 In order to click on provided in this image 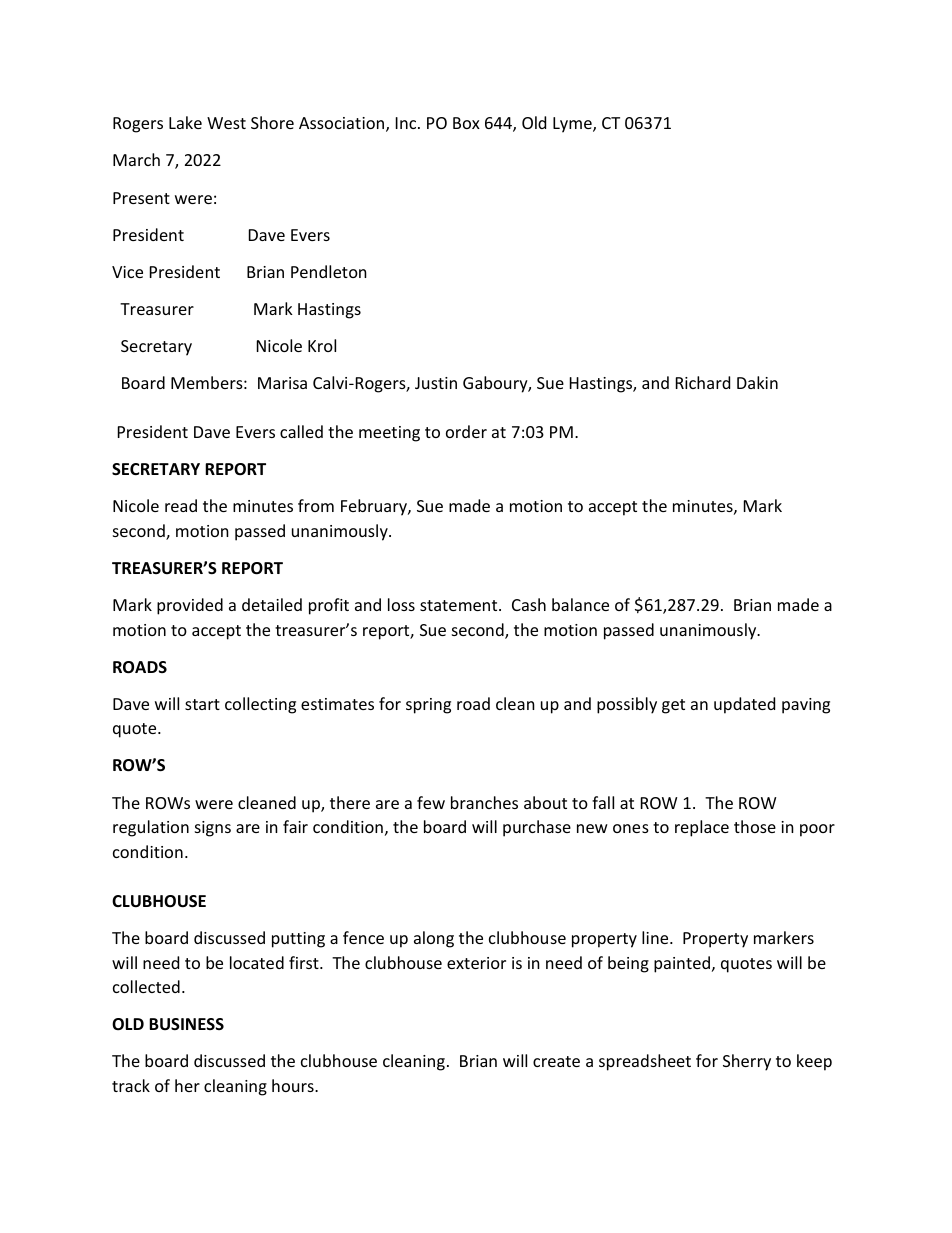, I will do `click(190, 606)`.
